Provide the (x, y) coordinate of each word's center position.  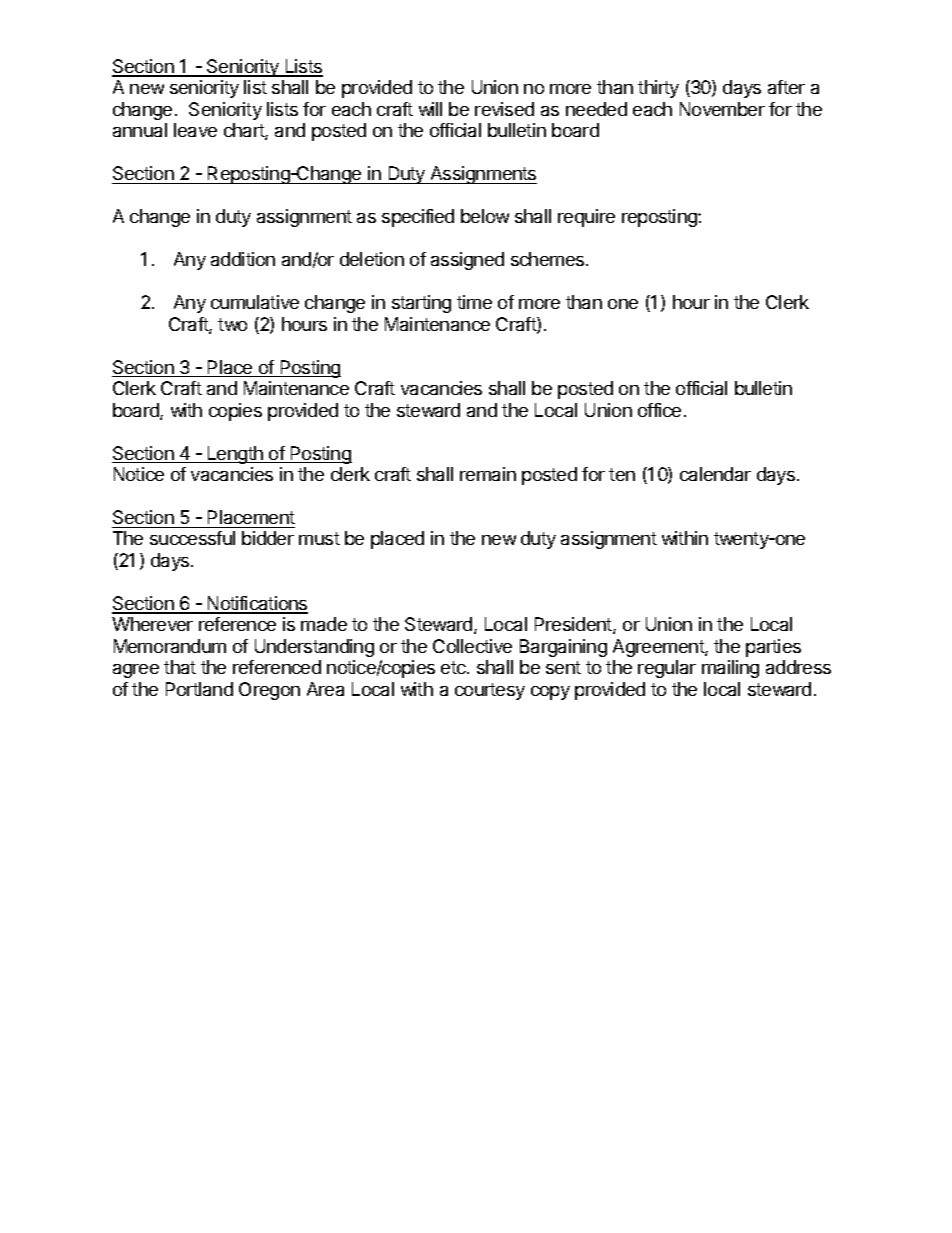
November (722, 109)
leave (195, 130)
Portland (199, 689)
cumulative (255, 302)
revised (504, 109)
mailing (730, 669)
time (474, 302)
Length (235, 455)
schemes (549, 259)
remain (488, 474)
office (659, 410)
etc (454, 667)
